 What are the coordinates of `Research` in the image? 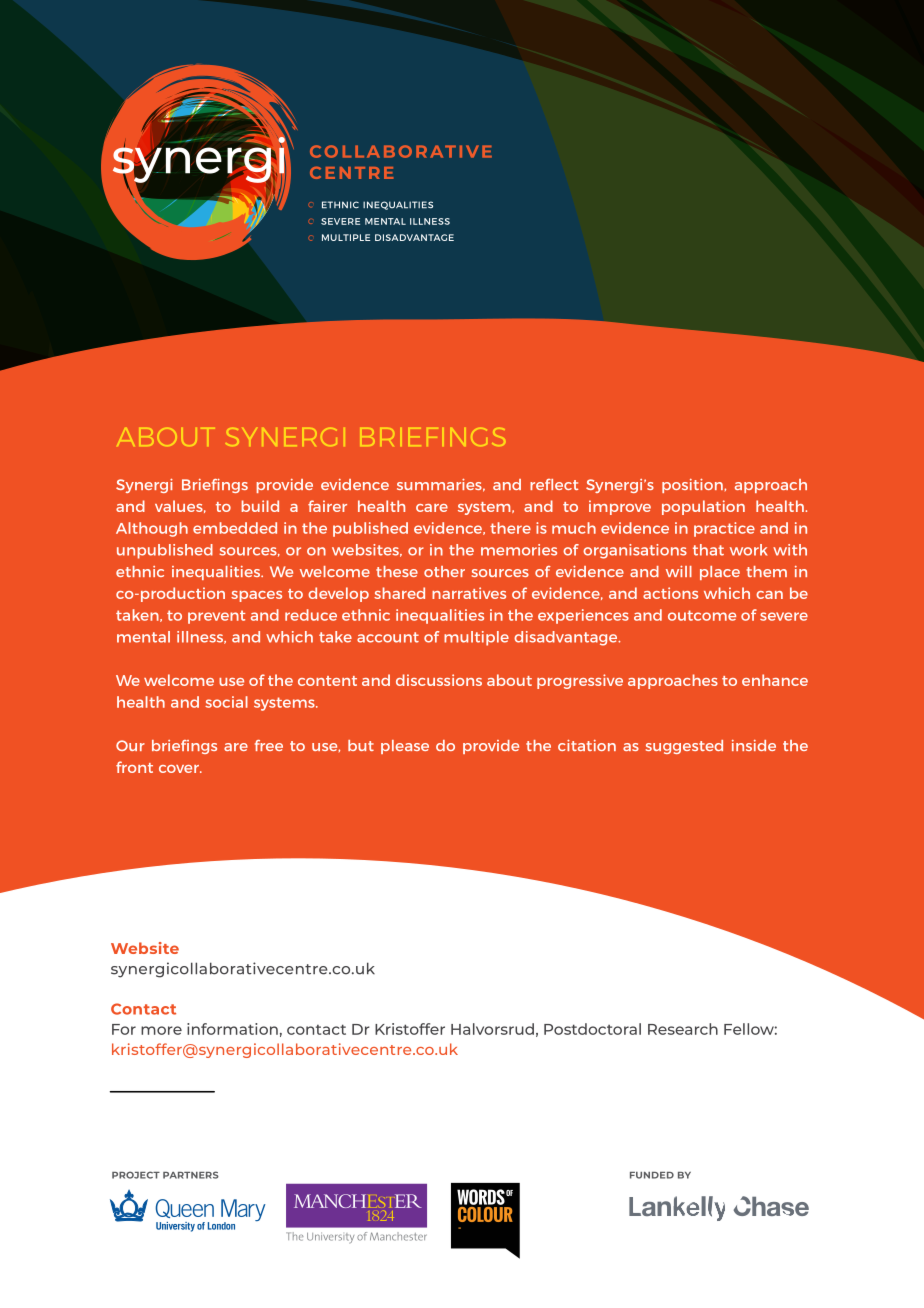 It's located at (683, 1029).
